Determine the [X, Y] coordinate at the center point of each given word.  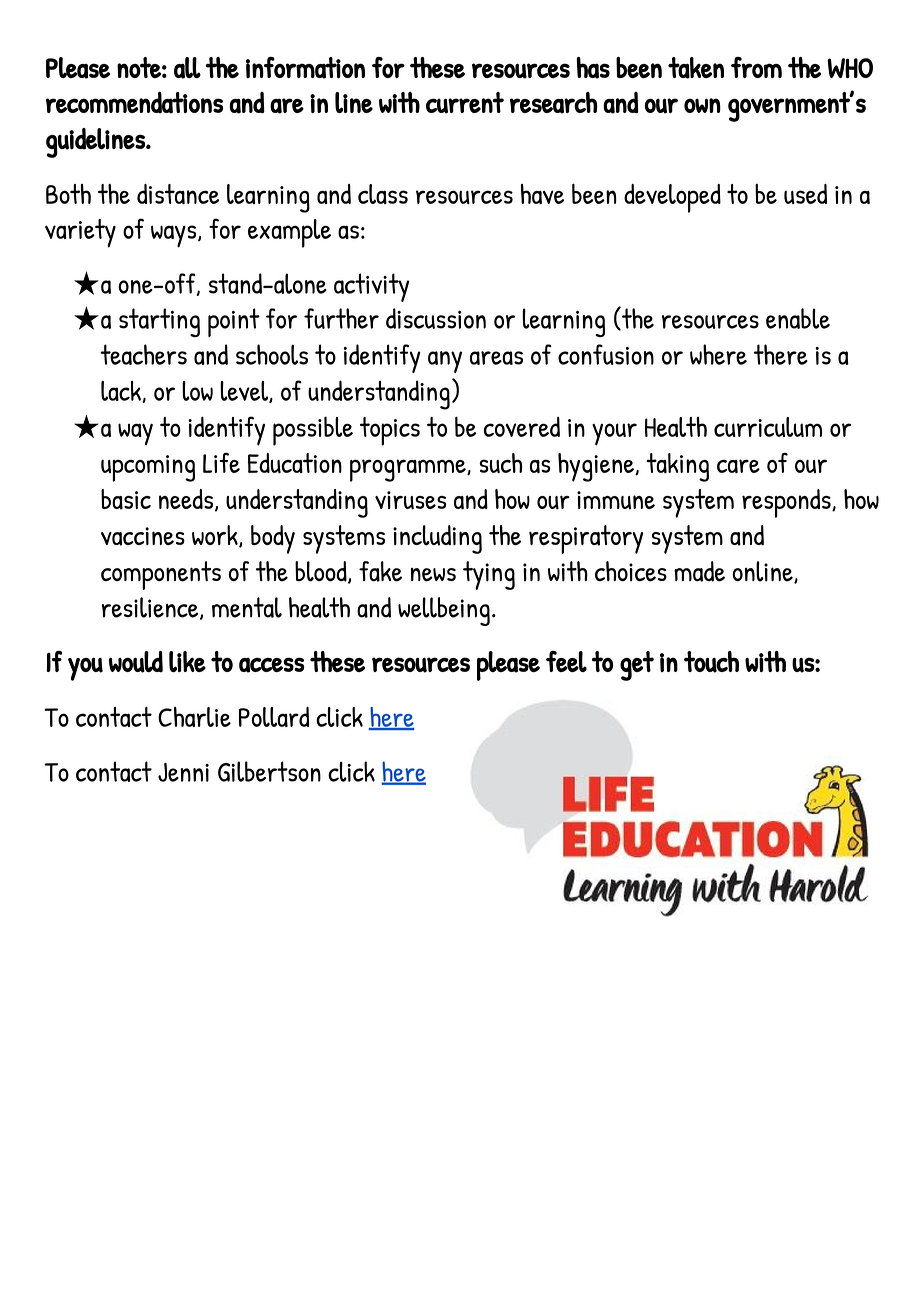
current [465, 103]
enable [798, 318]
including [437, 539]
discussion [436, 318]
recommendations [134, 103]
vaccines [143, 536]
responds [787, 503]
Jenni [183, 772]
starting [159, 322]
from [756, 67]
